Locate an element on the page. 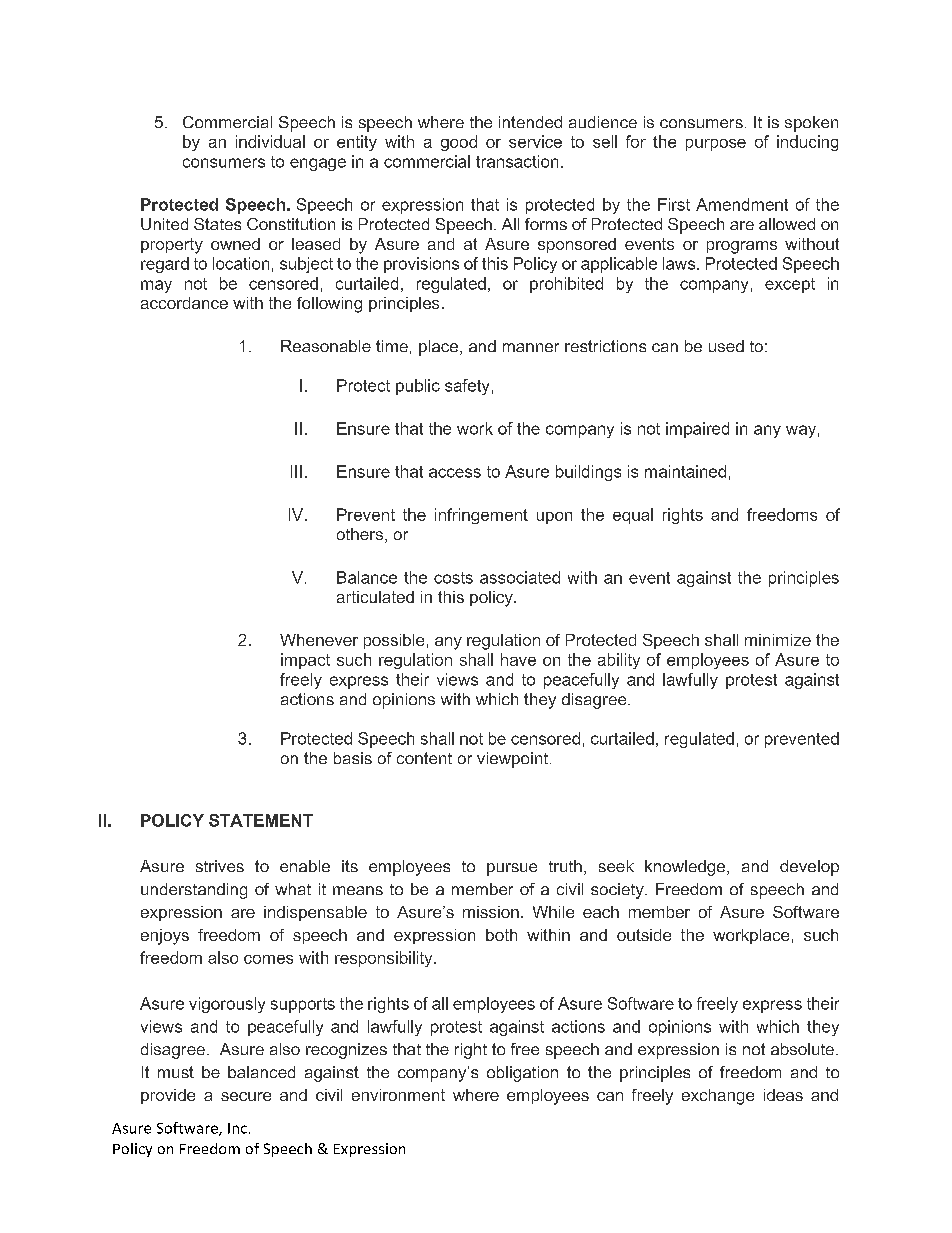  individual is located at coordinates (270, 141).
